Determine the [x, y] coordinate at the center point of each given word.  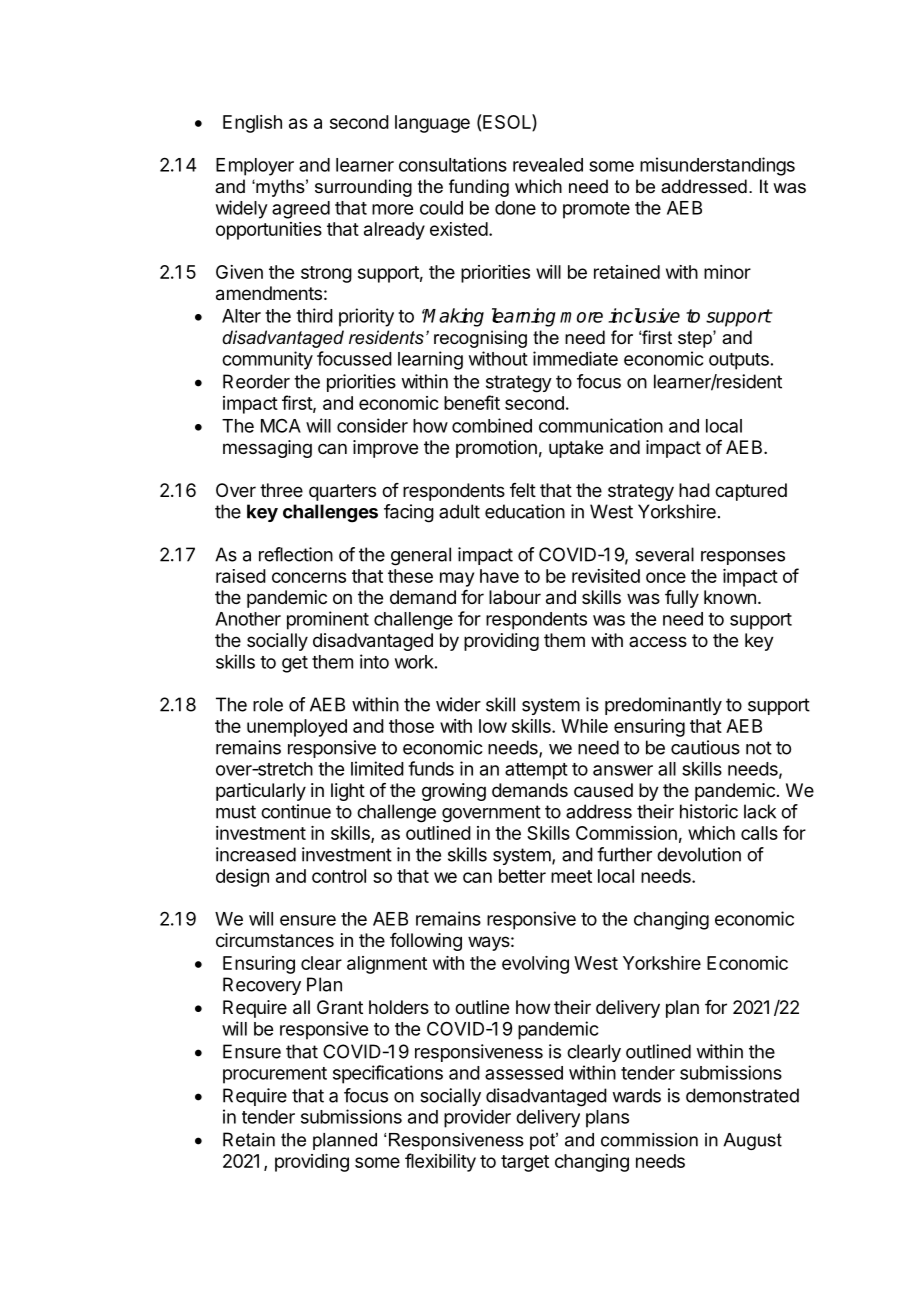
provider [477, 1118]
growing [454, 792]
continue [296, 811]
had [694, 490]
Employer [255, 167]
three [281, 490]
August [752, 1141]
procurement [275, 1075]
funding [479, 188]
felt [523, 490]
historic [709, 811]
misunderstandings [717, 166]
